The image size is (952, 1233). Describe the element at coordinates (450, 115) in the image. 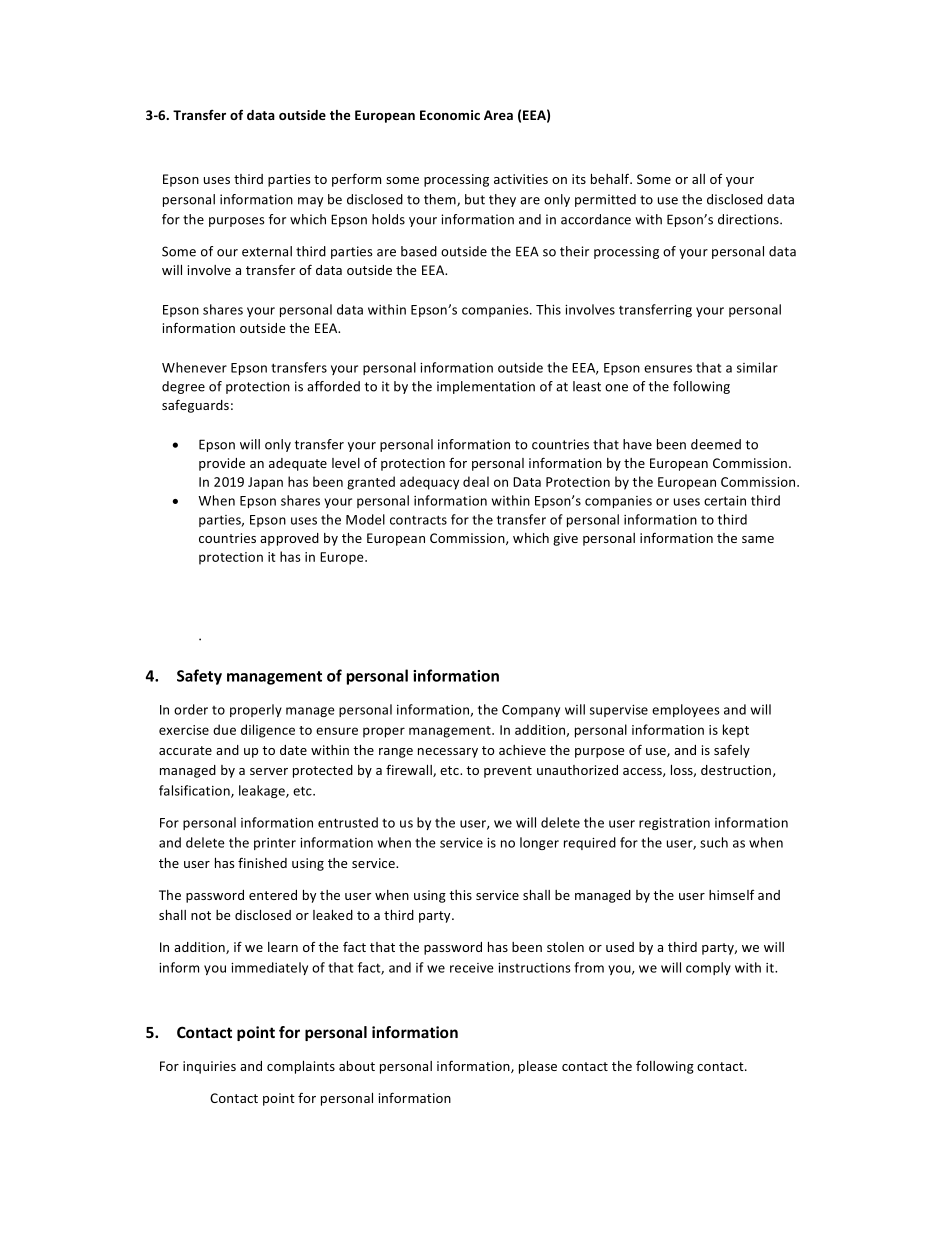

I see `Economic` at that location.
